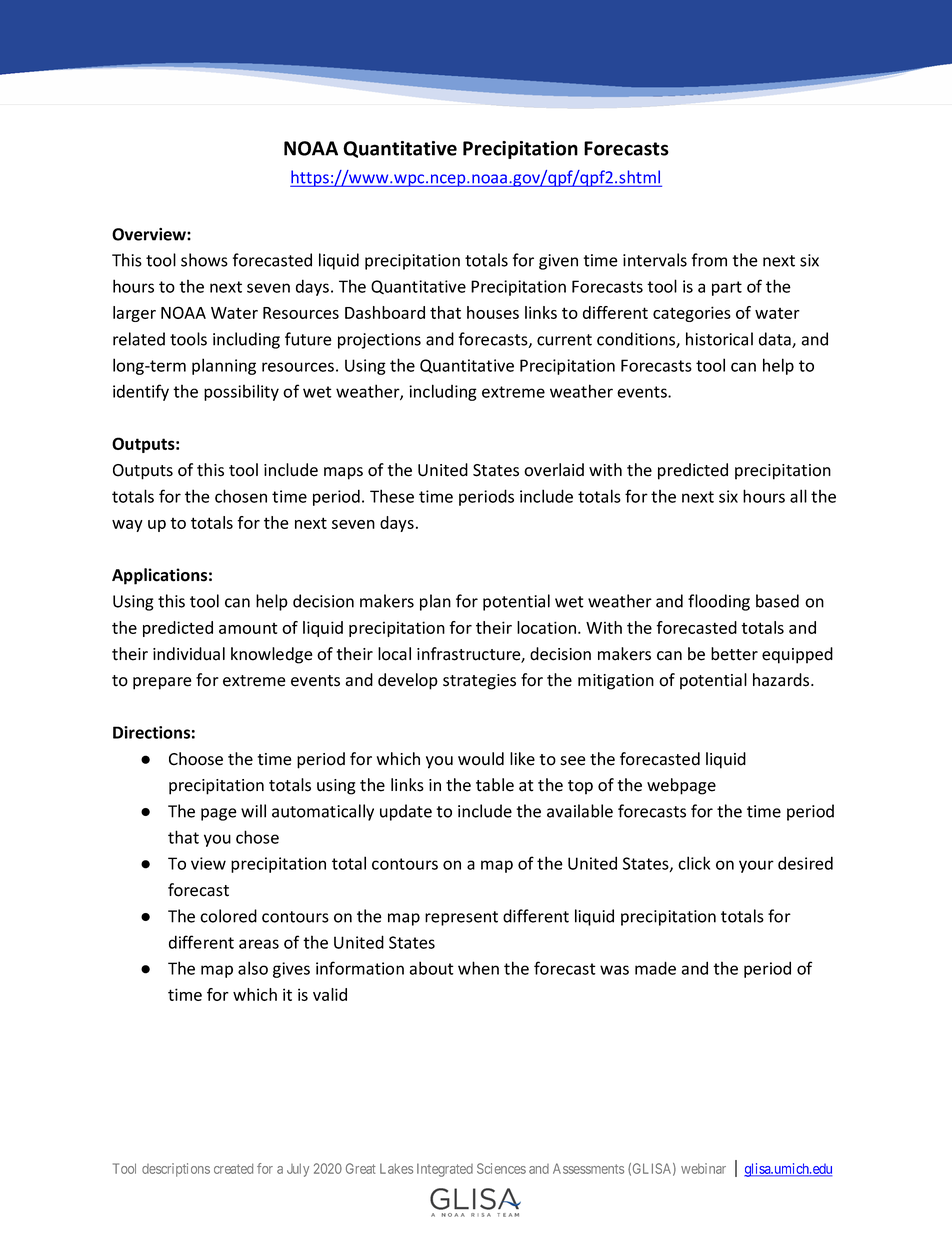 This screenshot has height=1233, width=952. What do you see at coordinates (727, 288) in the screenshot?
I see `part` at bounding box center [727, 288].
